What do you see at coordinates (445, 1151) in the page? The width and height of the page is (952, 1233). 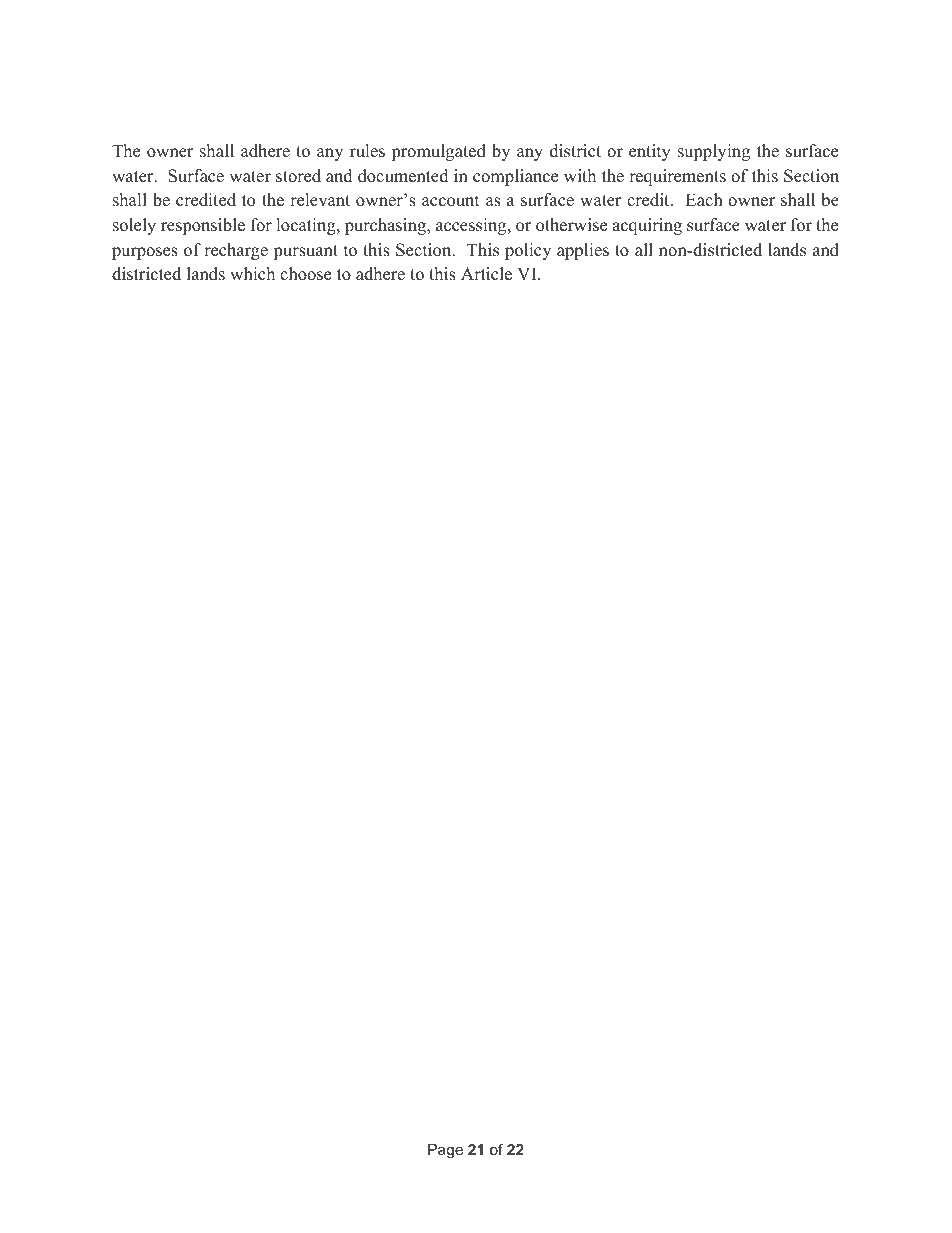 I see `Page` at bounding box center [445, 1151].
